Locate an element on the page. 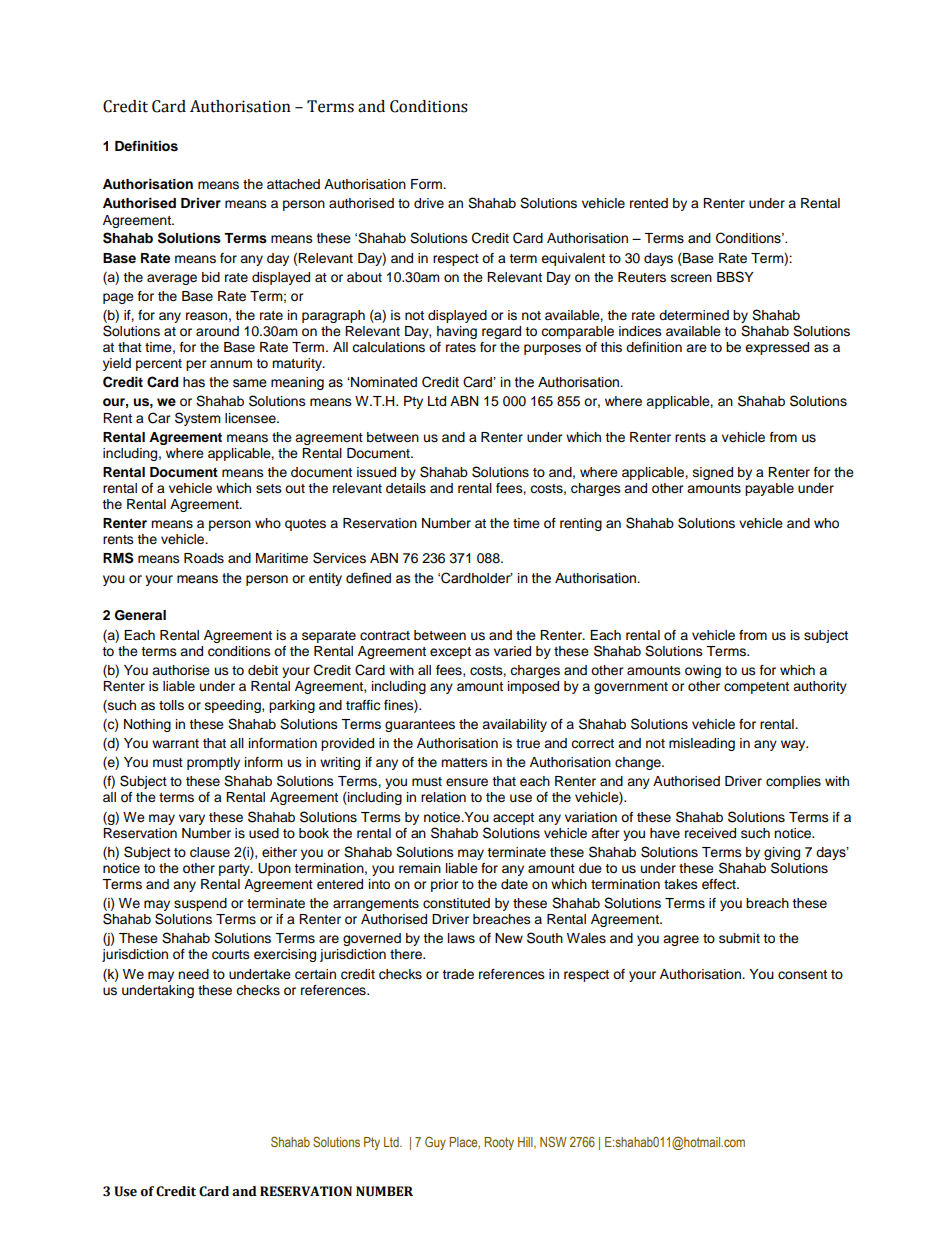 Image resolution: width=952 pixels, height=1233 pixels. relation is located at coordinates (443, 797).
